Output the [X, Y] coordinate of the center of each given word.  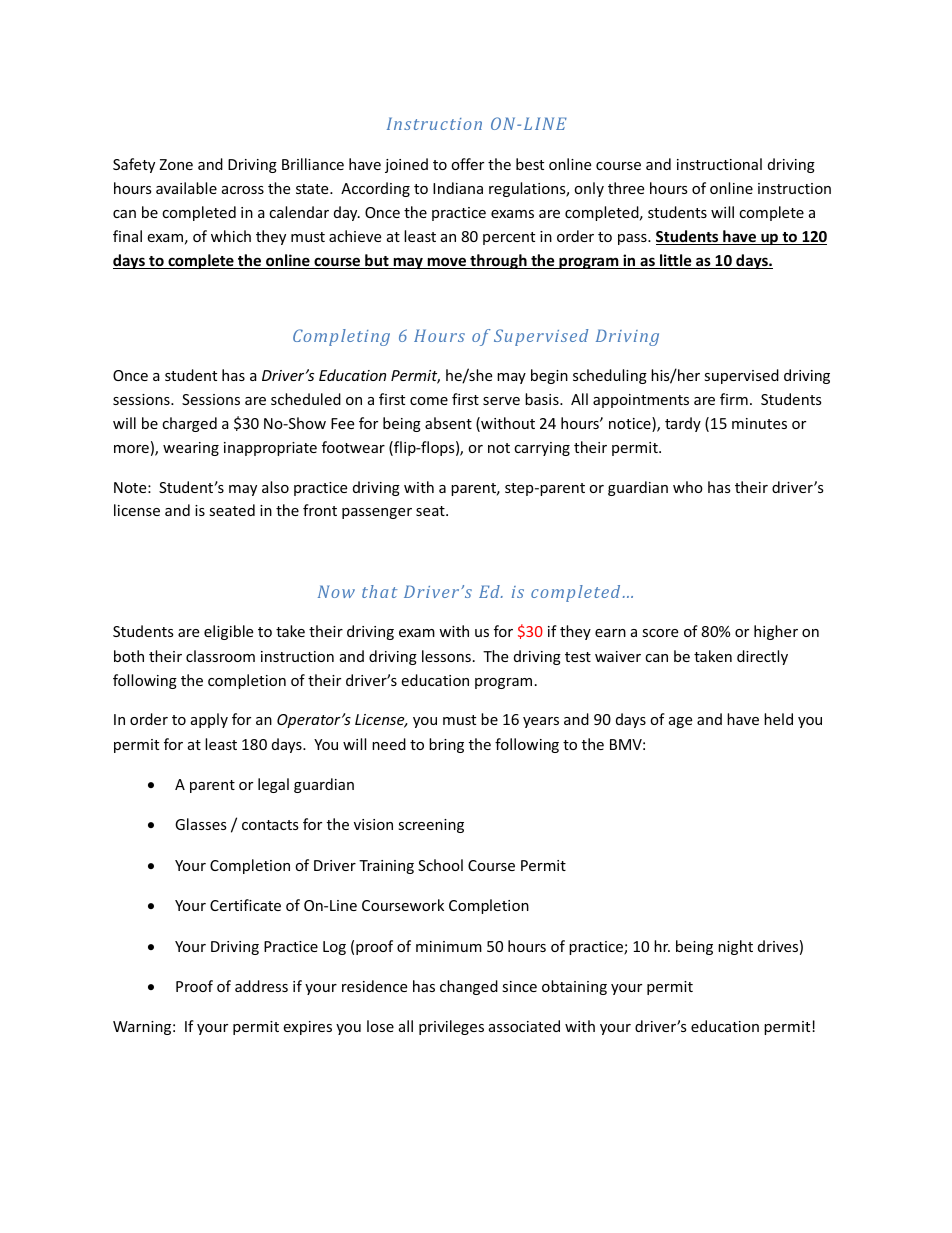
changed [469, 987]
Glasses [201, 824]
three [626, 188]
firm [734, 399]
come [429, 401]
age [680, 722]
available [186, 188]
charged [189, 424]
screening [431, 826]
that [379, 591]
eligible [228, 632]
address [261, 986]
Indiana [458, 188]
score [660, 633]
